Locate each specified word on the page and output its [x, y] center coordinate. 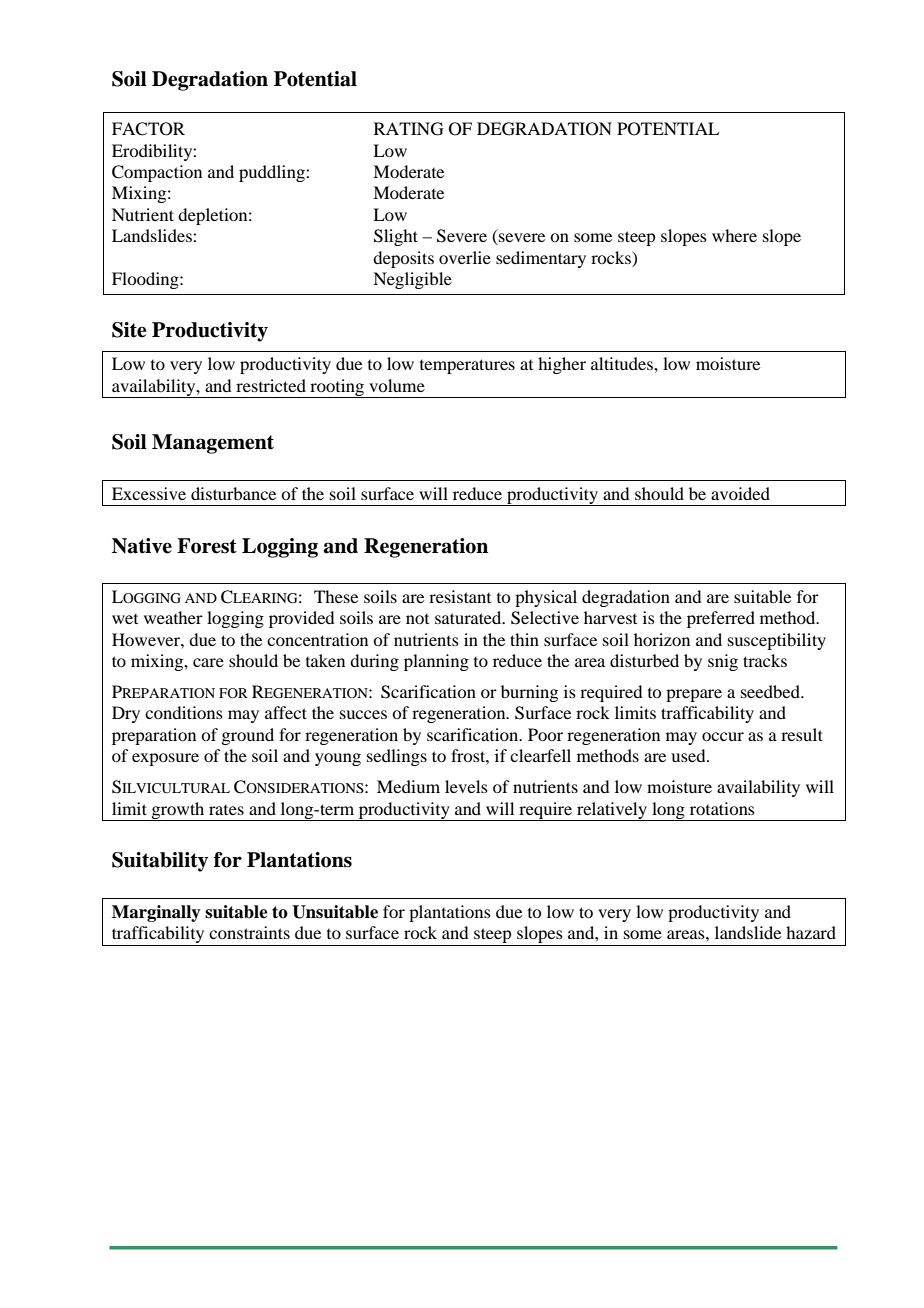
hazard [811, 932]
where [734, 235]
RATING [409, 129]
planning [436, 662]
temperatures [467, 366]
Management [213, 444]
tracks [765, 660]
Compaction [157, 173]
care [208, 662]
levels [466, 786]
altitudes [623, 363]
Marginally [156, 913]
